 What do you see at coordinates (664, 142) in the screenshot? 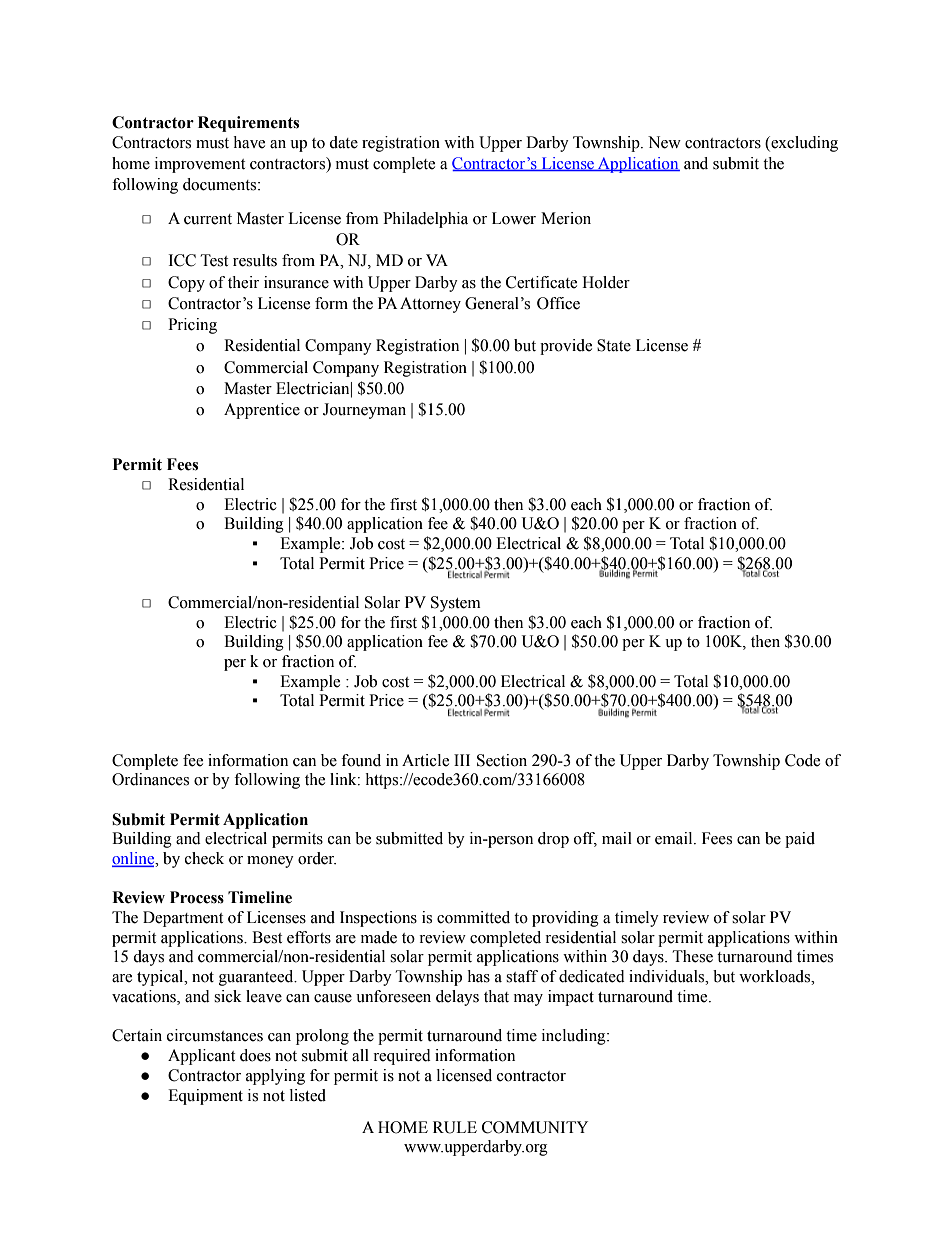
I see `New` at bounding box center [664, 142].
